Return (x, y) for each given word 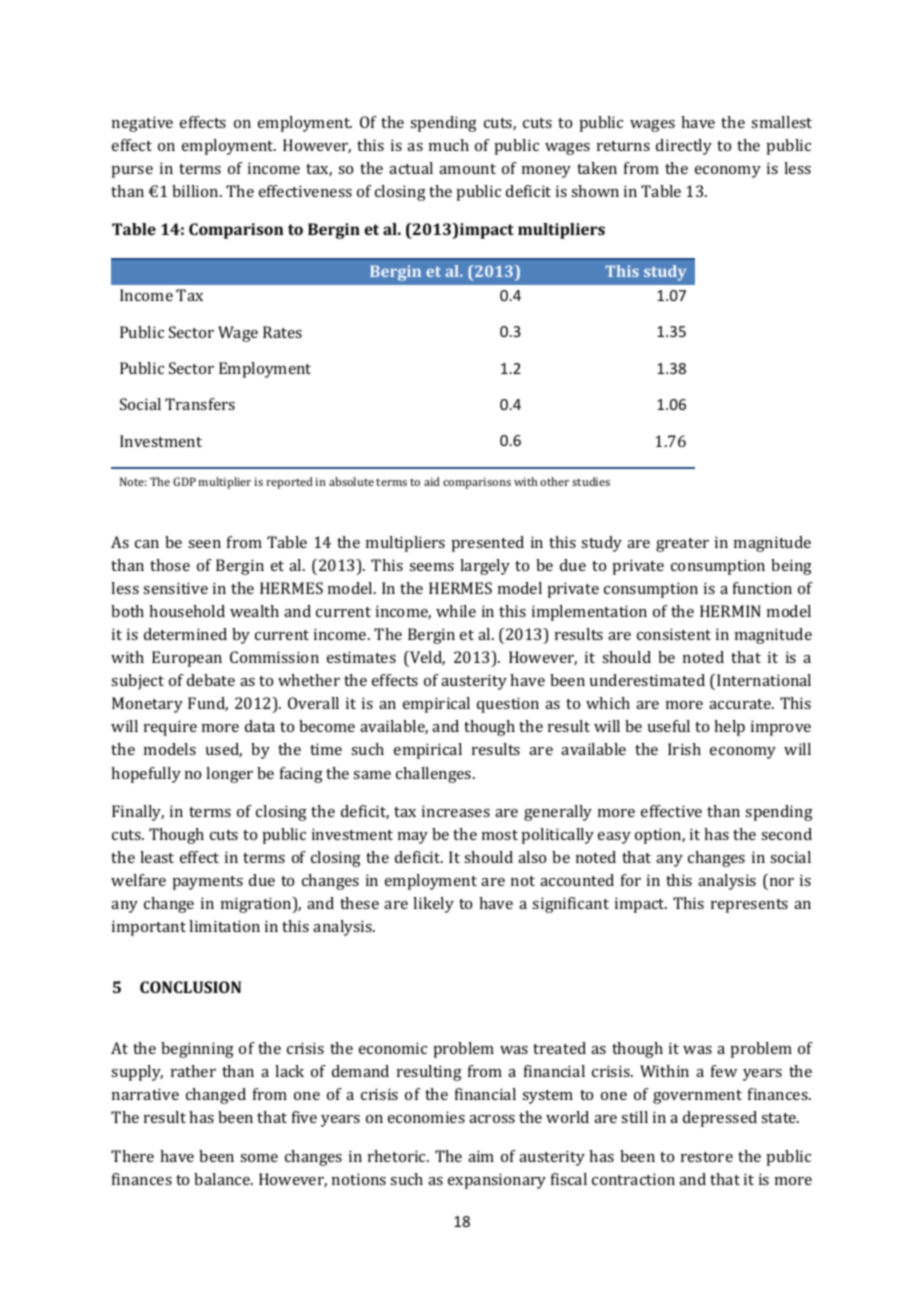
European (187, 659)
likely (433, 905)
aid (432, 481)
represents (749, 906)
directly (684, 147)
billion (196, 191)
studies (591, 481)
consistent (674, 634)
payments (207, 883)
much (449, 145)
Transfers (200, 404)
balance (223, 1179)
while (456, 611)
